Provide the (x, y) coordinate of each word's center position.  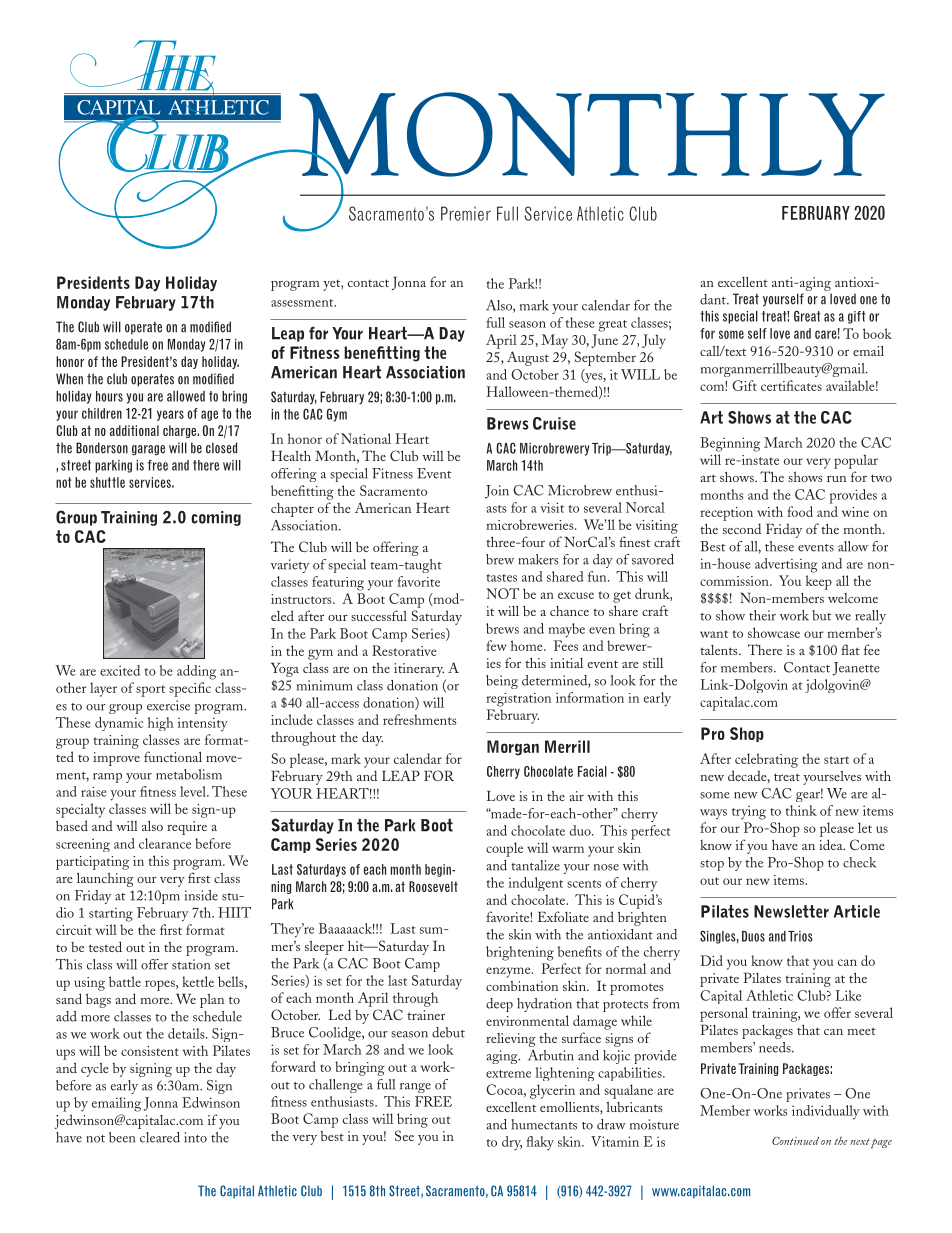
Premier (466, 213)
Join (497, 492)
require (187, 828)
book (877, 333)
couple (504, 849)
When (69, 379)
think (801, 810)
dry (512, 1143)
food (800, 511)
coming (216, 518)
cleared (160, 1137)
